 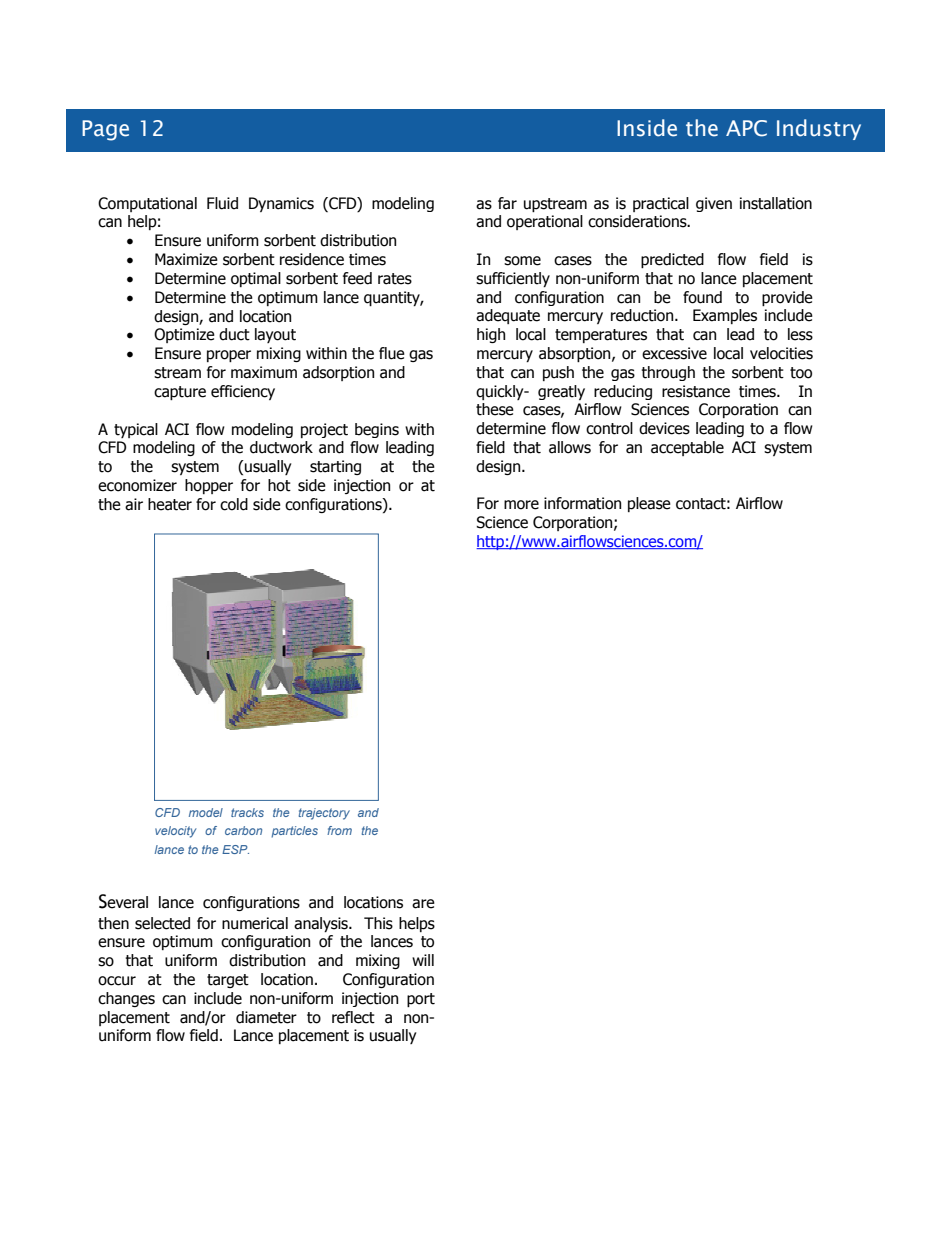 I want to click on more, so click(x=521, y=505).
